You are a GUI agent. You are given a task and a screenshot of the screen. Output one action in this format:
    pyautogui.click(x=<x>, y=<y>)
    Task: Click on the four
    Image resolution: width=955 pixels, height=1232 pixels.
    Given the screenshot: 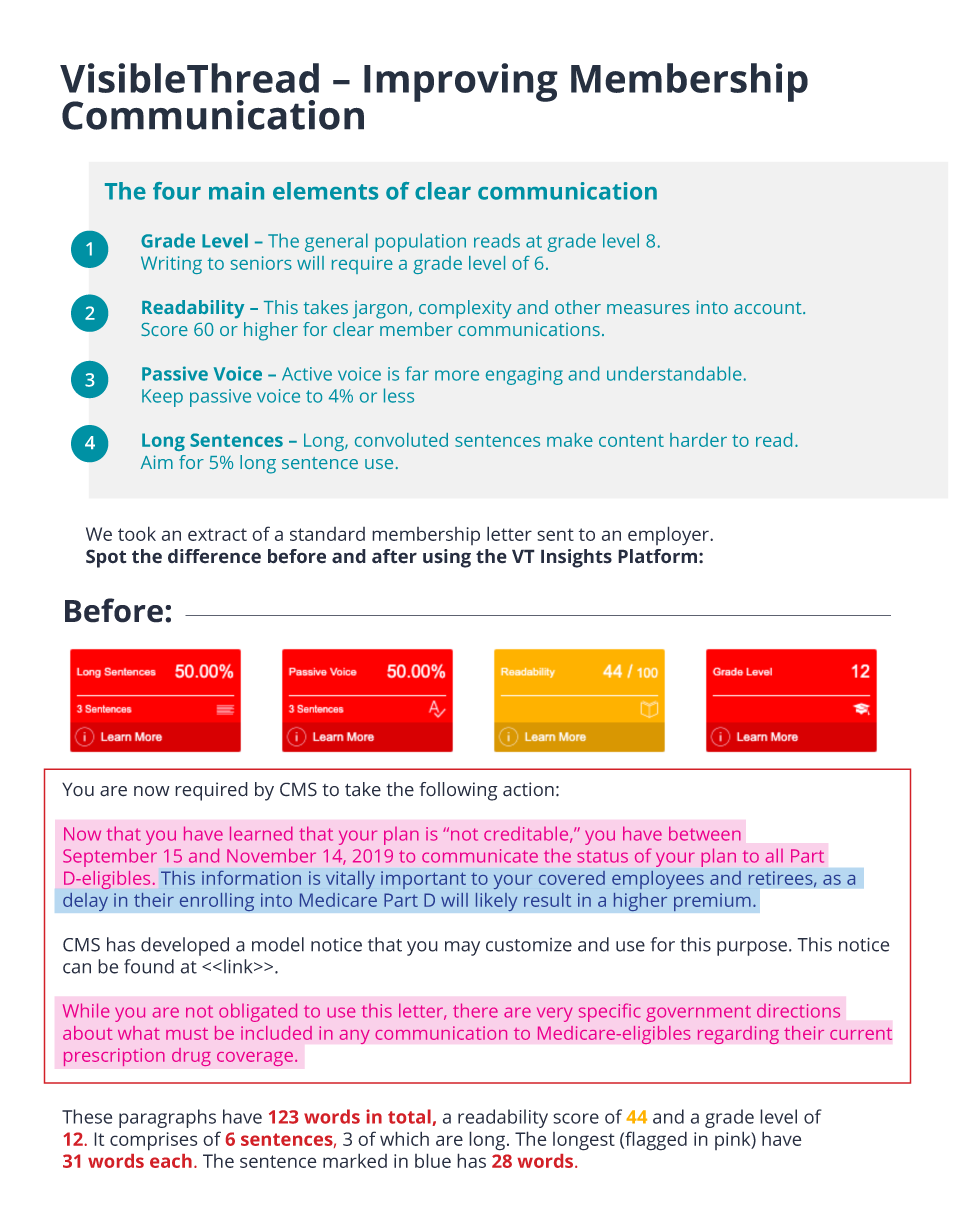 What is the action you would take?
    pyautogui.click(x=177, y=191)
